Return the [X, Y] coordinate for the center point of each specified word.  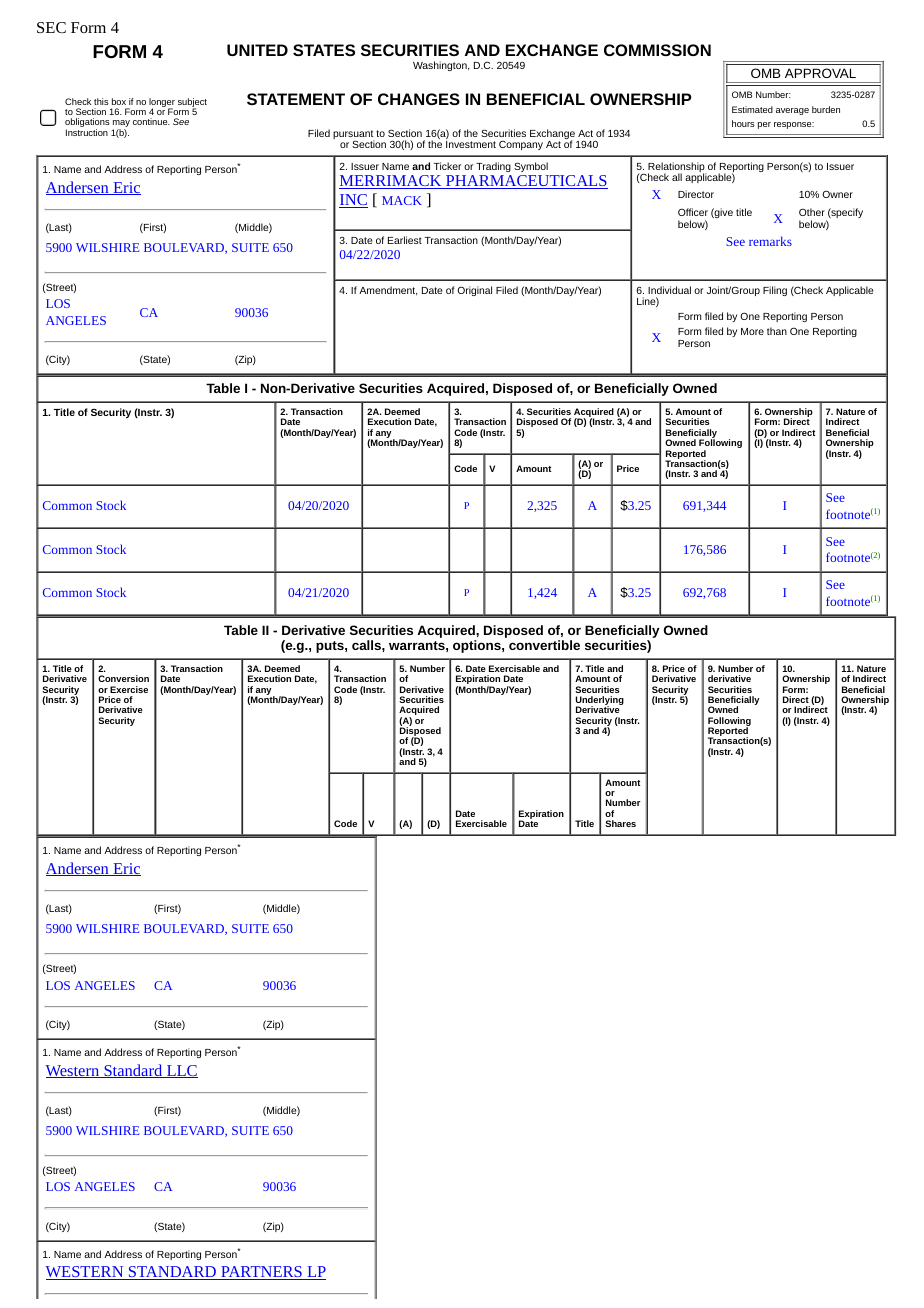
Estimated [752, 109]
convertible [544, 645]
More [752, 331]
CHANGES [419, 99]
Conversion [123, 678]
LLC [181, 1071]
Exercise [129, 689]
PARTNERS [261, 1273]
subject [192, 103]
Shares [620, 823]
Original [474, 291]
